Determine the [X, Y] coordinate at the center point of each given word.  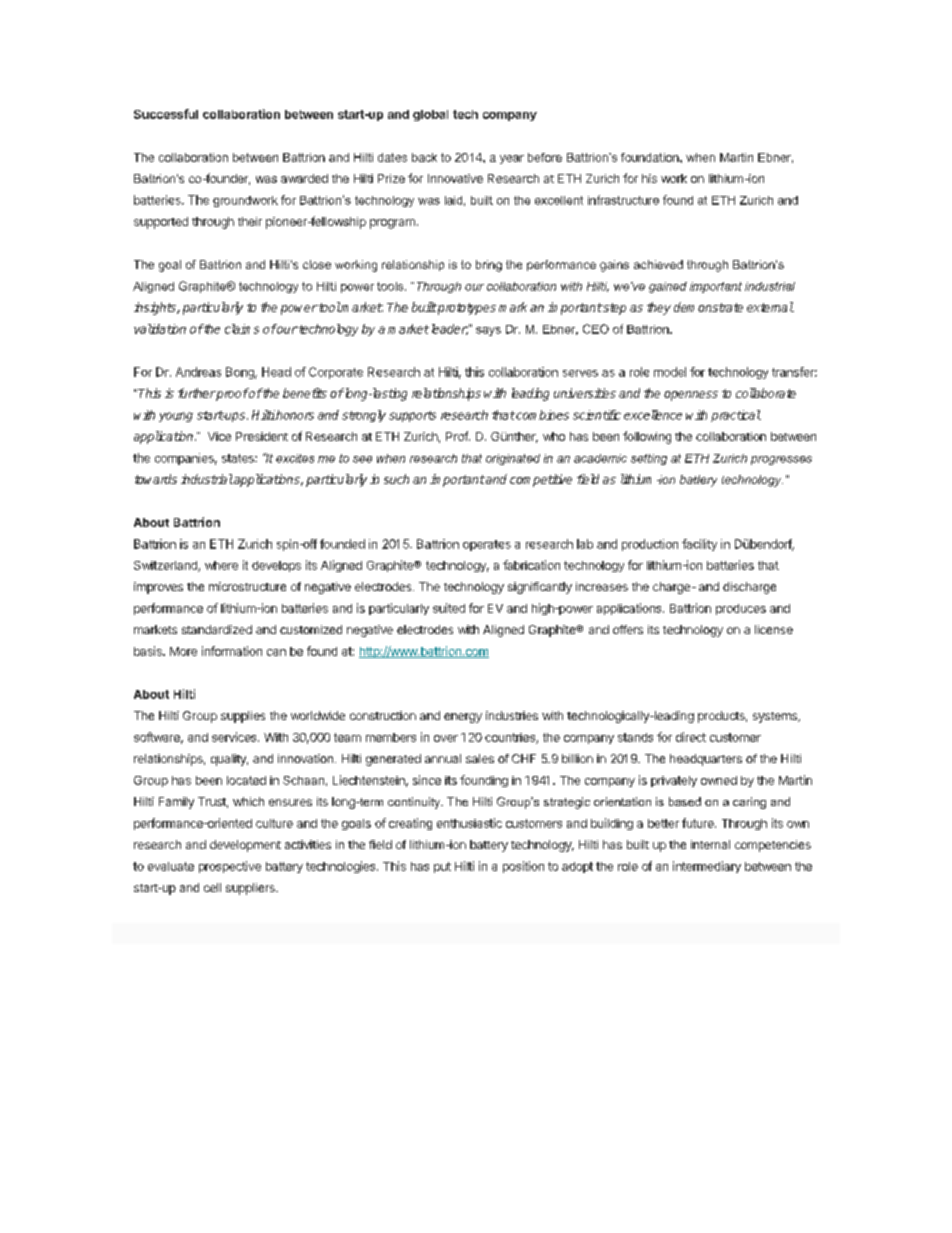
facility [699, 545]
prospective [230, 867]
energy [463, 718]
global [430, 115]
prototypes [466, 309]
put [442, 867]
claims [242, 329]
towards [156, 479]
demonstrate [708, 307]
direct [691, 737]
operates [487, 545]
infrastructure [623, 200]
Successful [166, 114]
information [232, 651]
